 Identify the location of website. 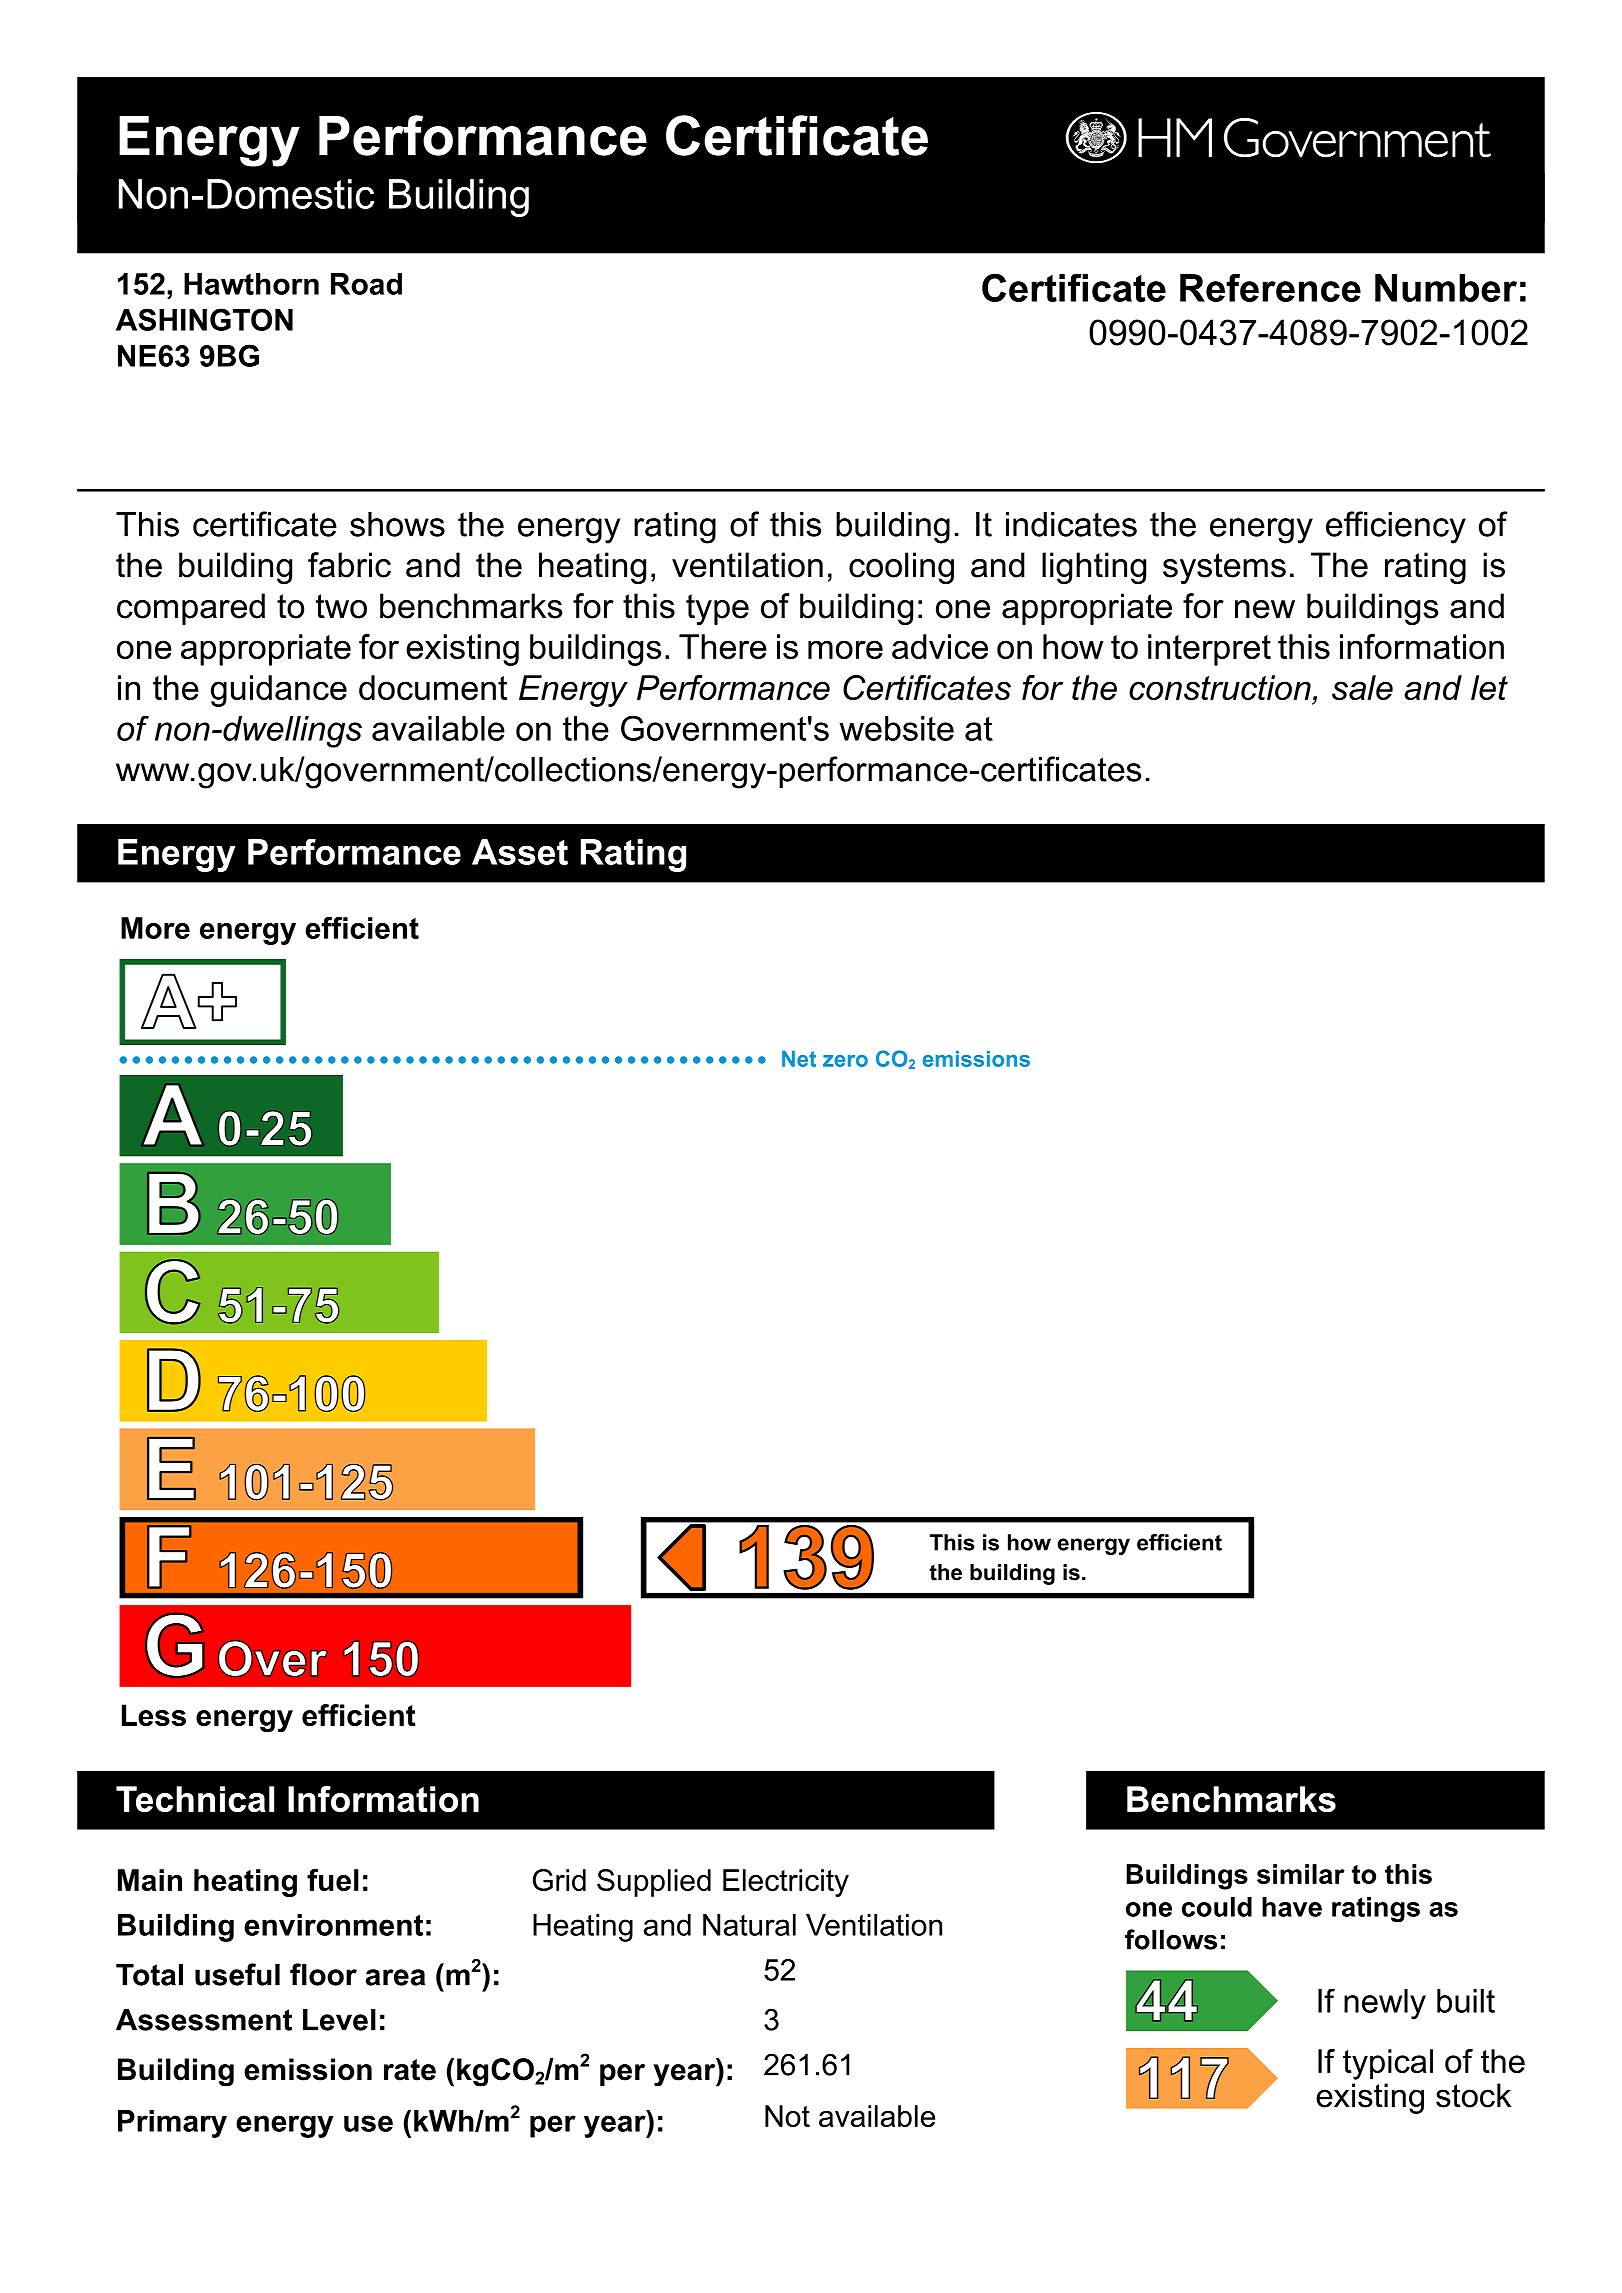
(896, 728).
